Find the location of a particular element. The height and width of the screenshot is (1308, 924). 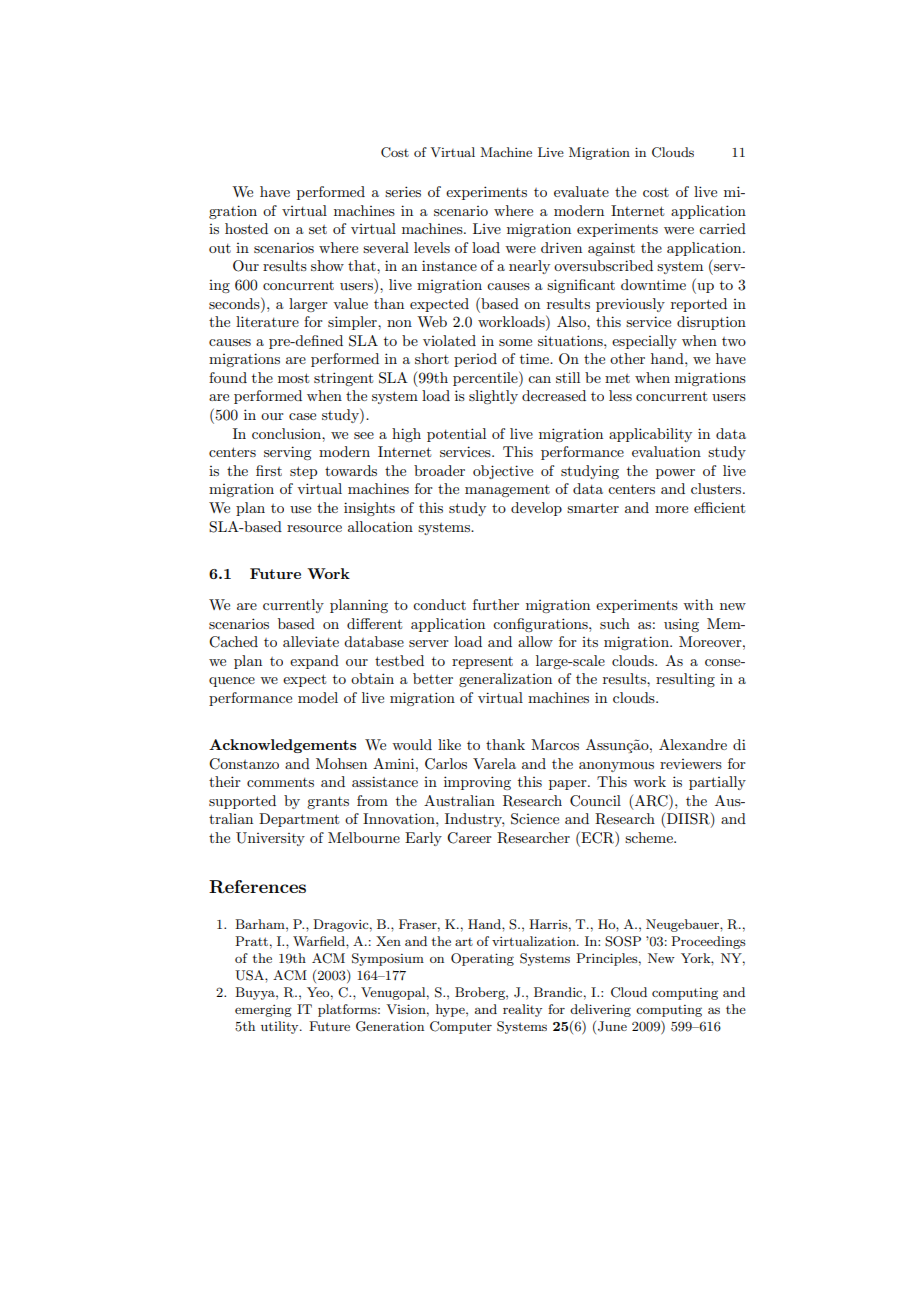

currently is located at coordinates (293, 606).
